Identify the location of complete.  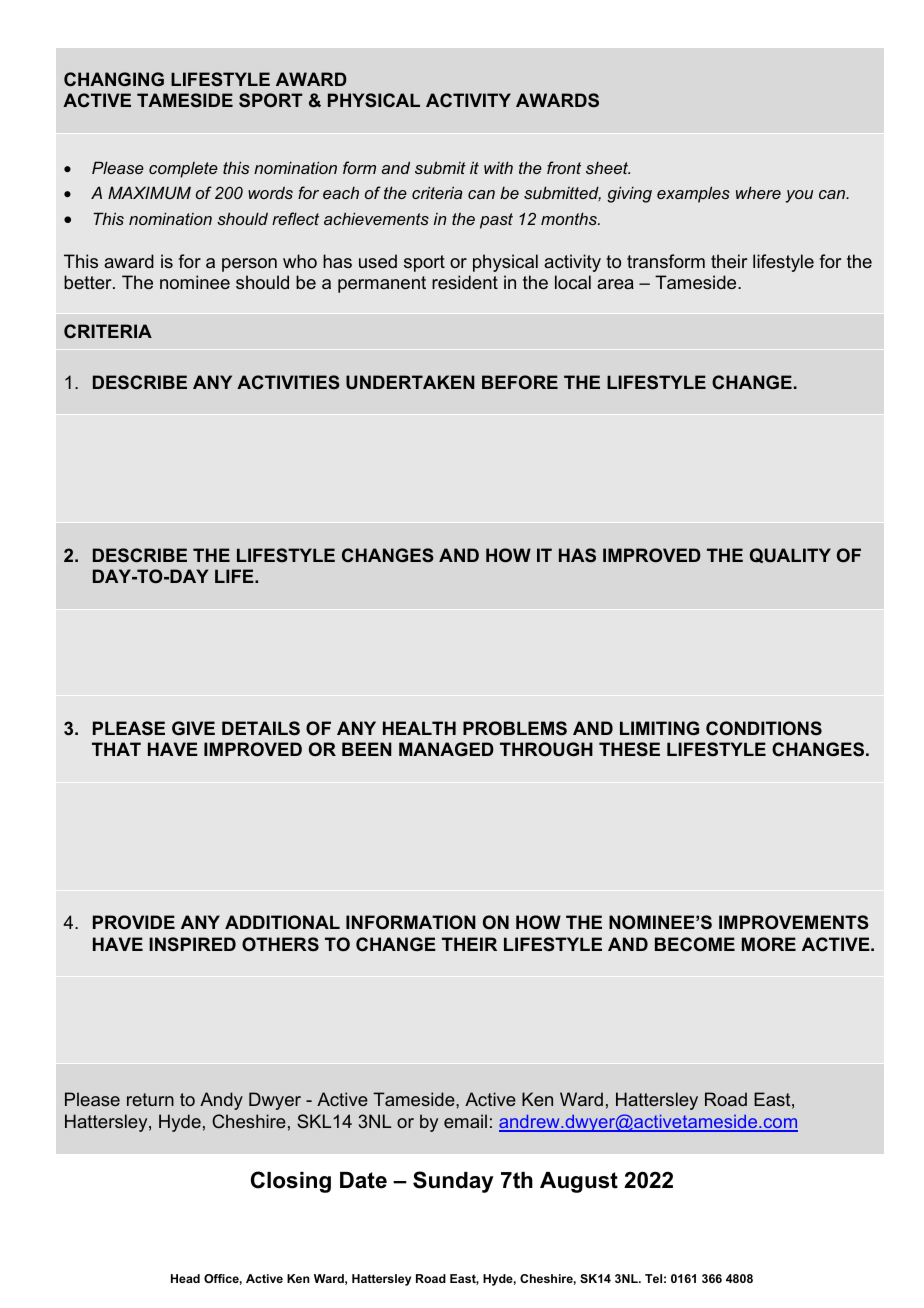
(183, 170).
